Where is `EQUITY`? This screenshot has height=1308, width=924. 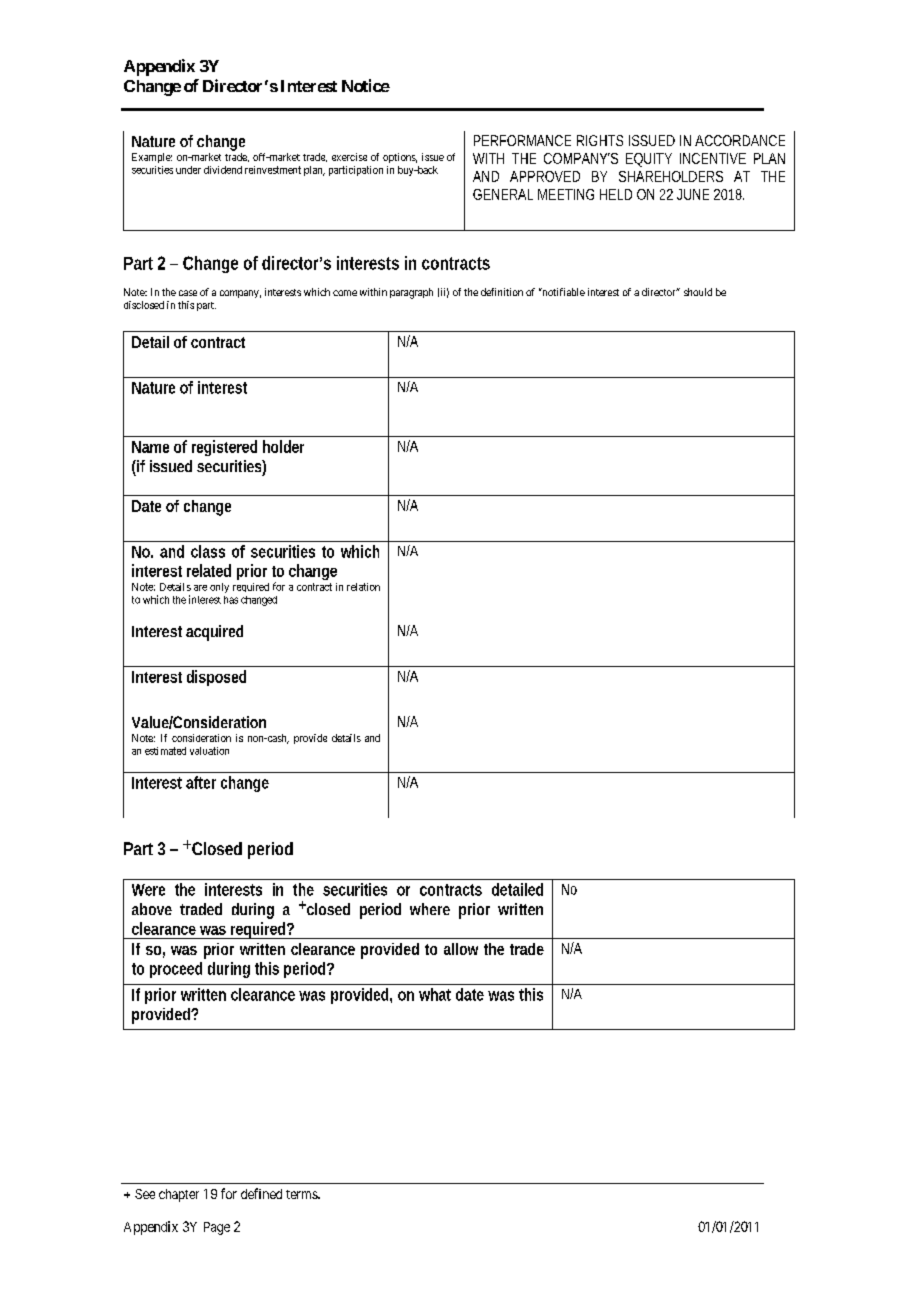
EQUITY is located at coordinates (649, 159).
